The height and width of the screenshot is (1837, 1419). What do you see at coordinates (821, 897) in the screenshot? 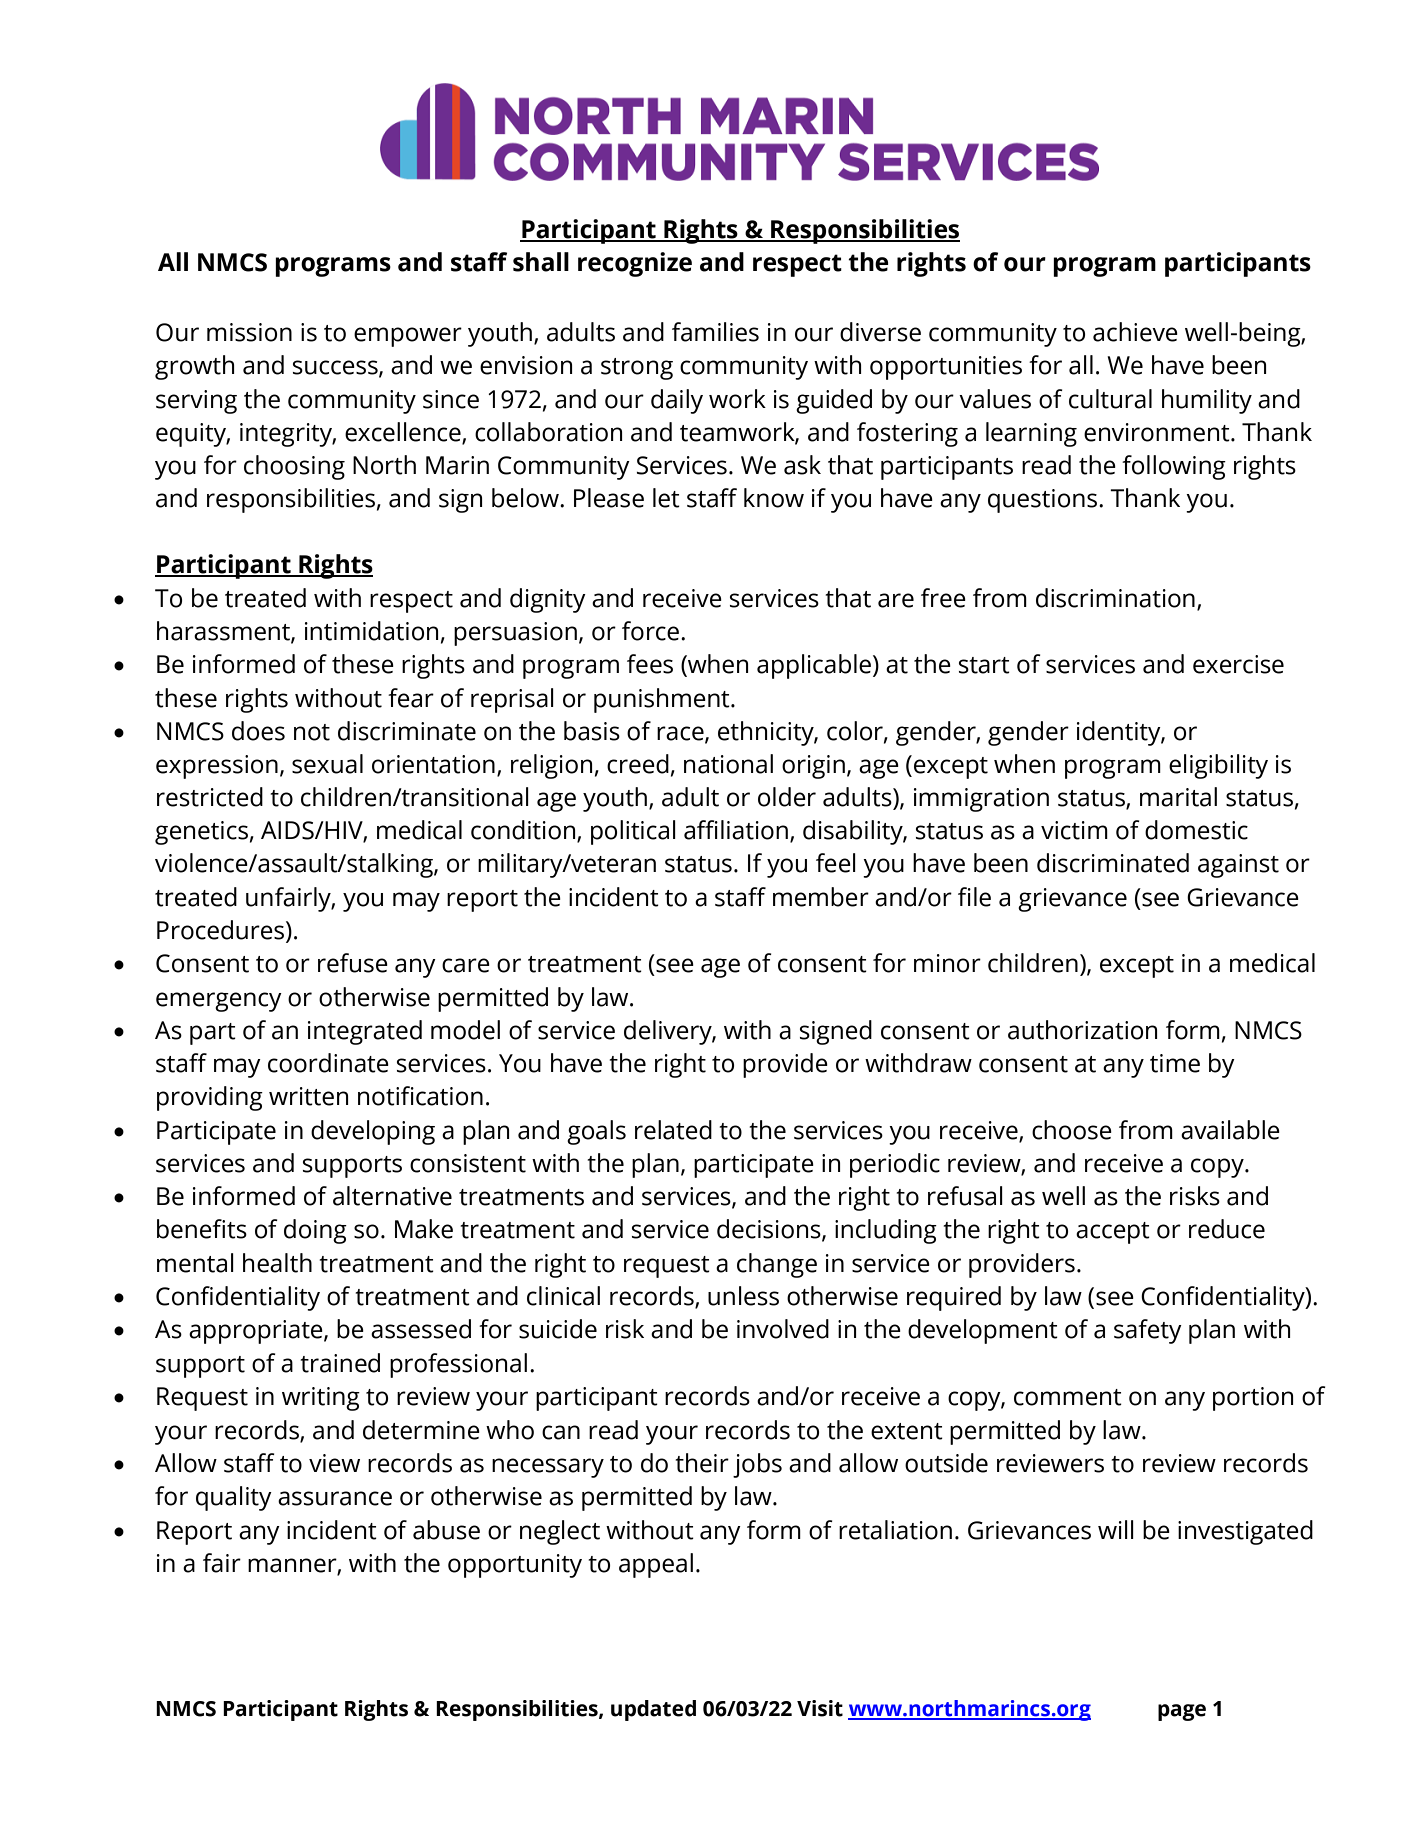
I see `member` at bounding box center [821, 897].
